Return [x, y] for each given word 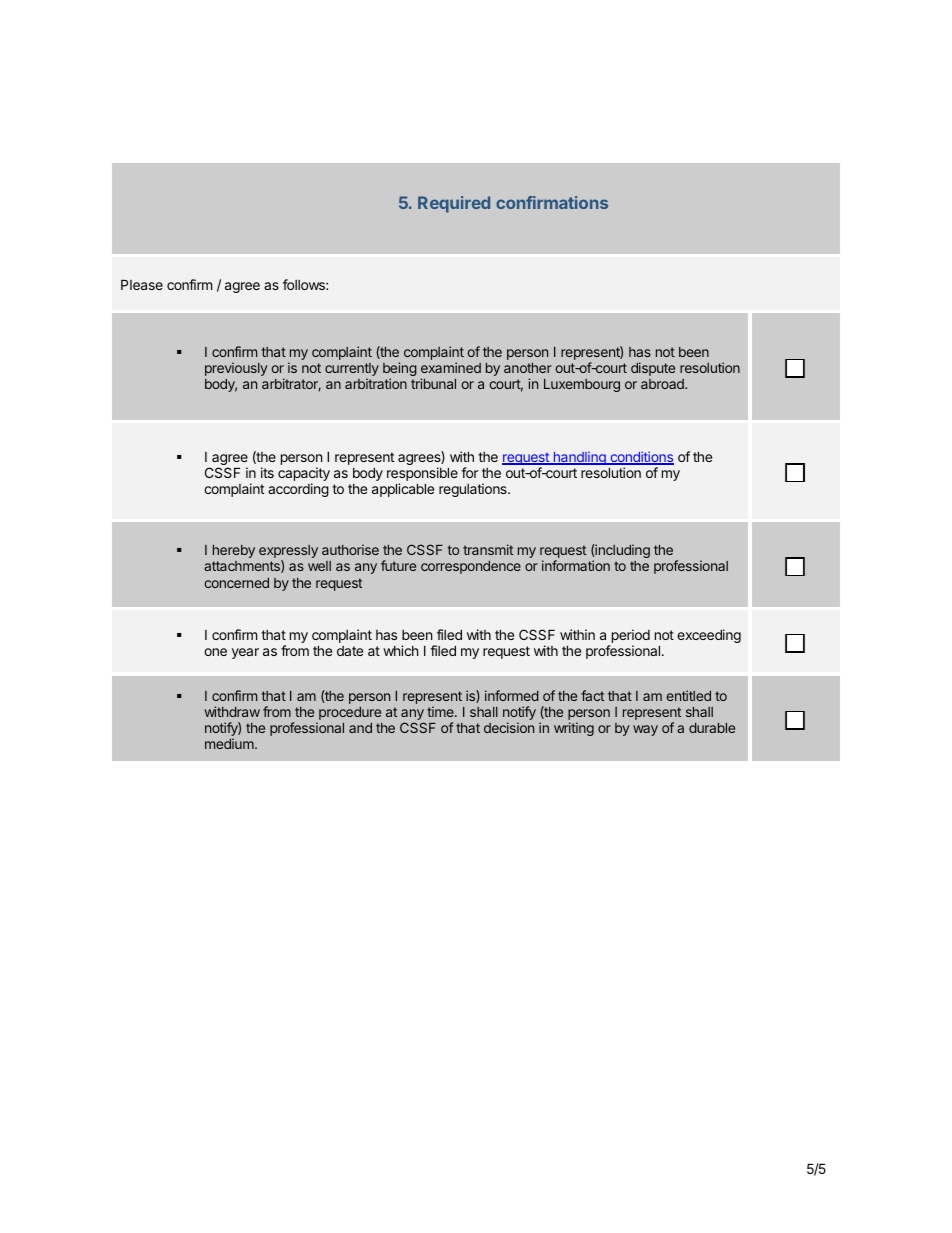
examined [451, 367]
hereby [234, 551]
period [629, 637]
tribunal [433, 383]
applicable [403, 490]
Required [454, 204]
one [215, 652]
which [401, 650]
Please [142, 284]
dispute [653, 369]
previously [236, 369]
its [267, 472]
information [576, 565]
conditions [641, 458]
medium [230, 743]
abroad [663, 384]
